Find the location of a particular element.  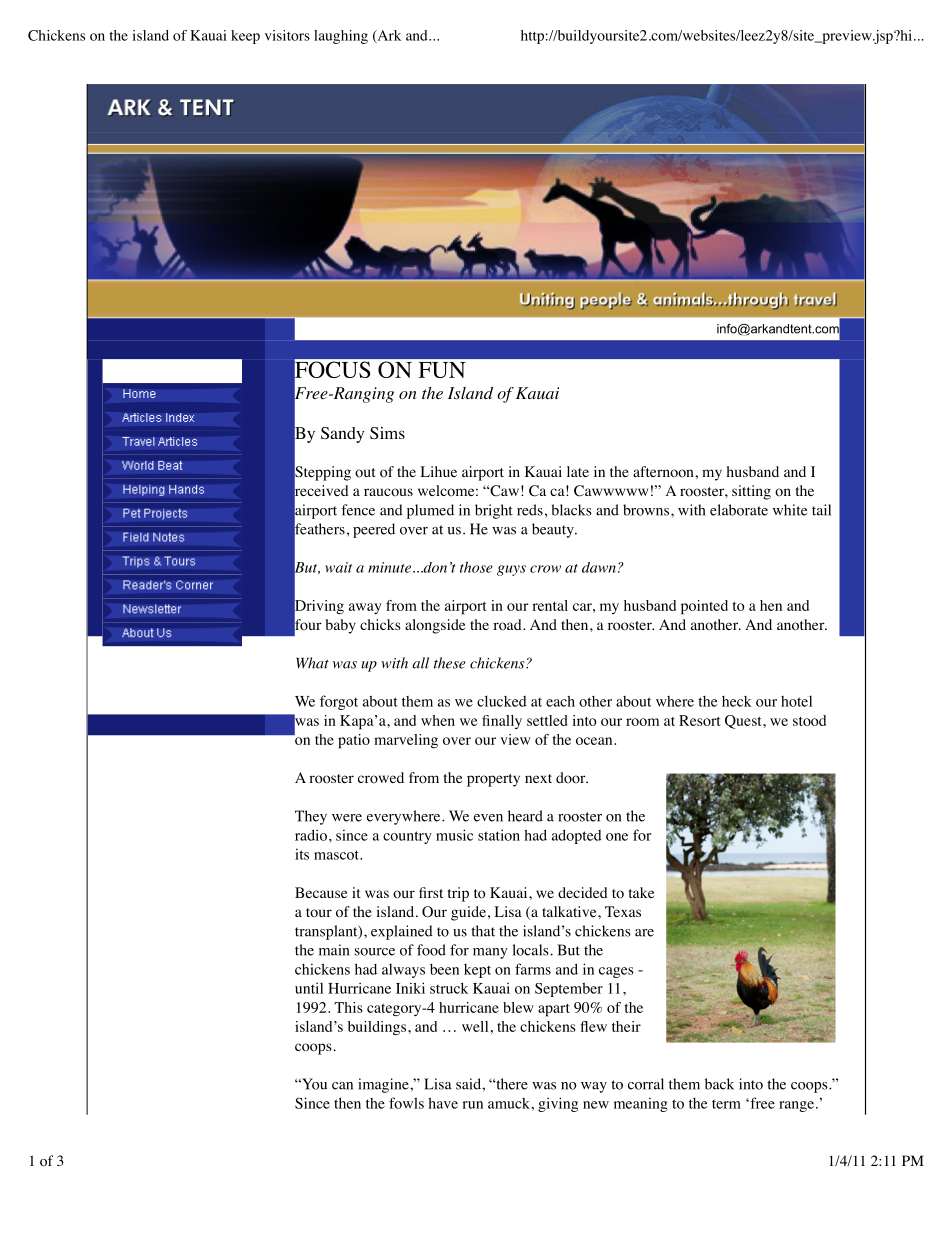

laughing is located at coordinates (341, 37).
